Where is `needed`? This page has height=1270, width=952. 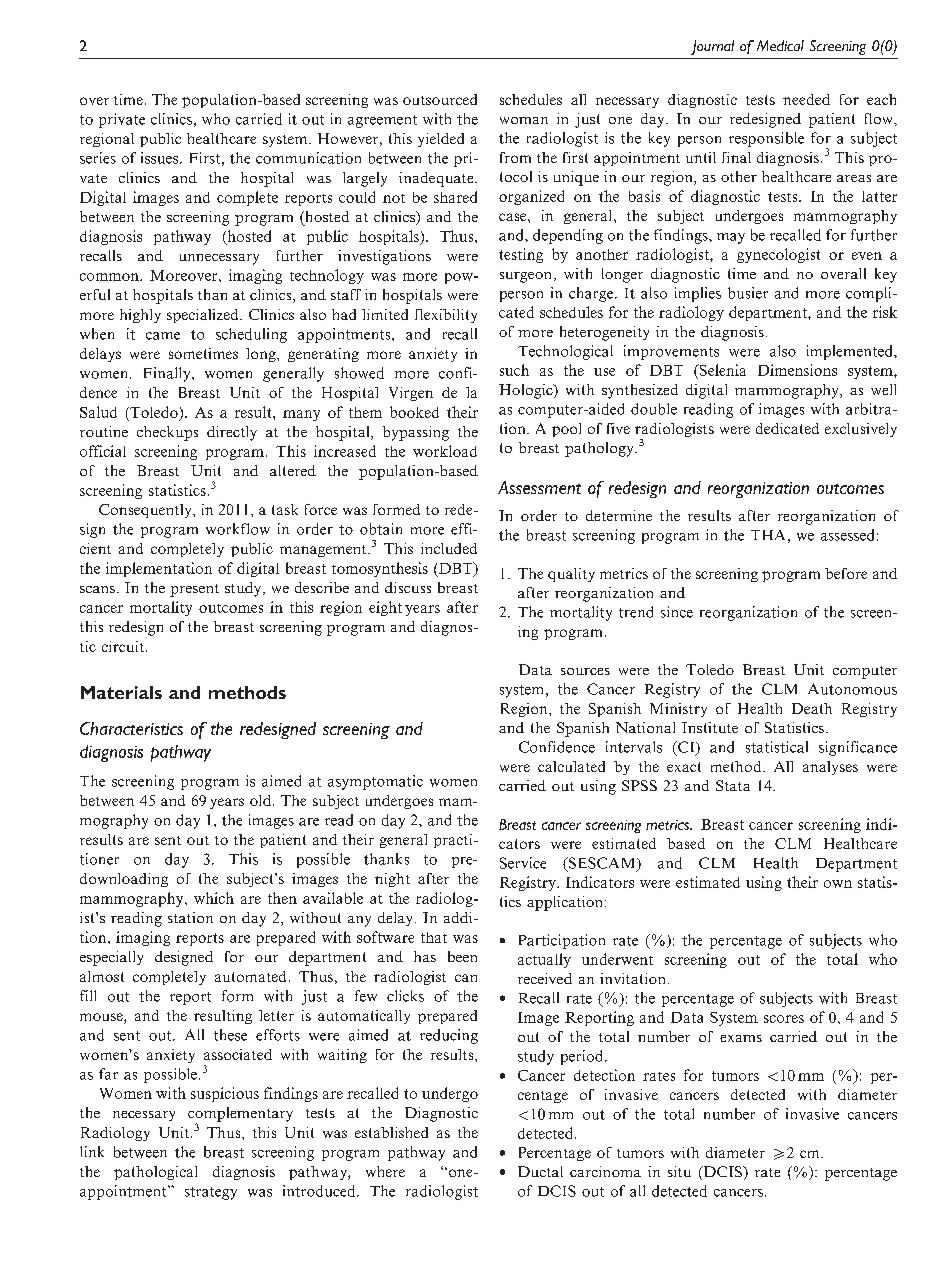
needed is located at coordinates (806, 99).
